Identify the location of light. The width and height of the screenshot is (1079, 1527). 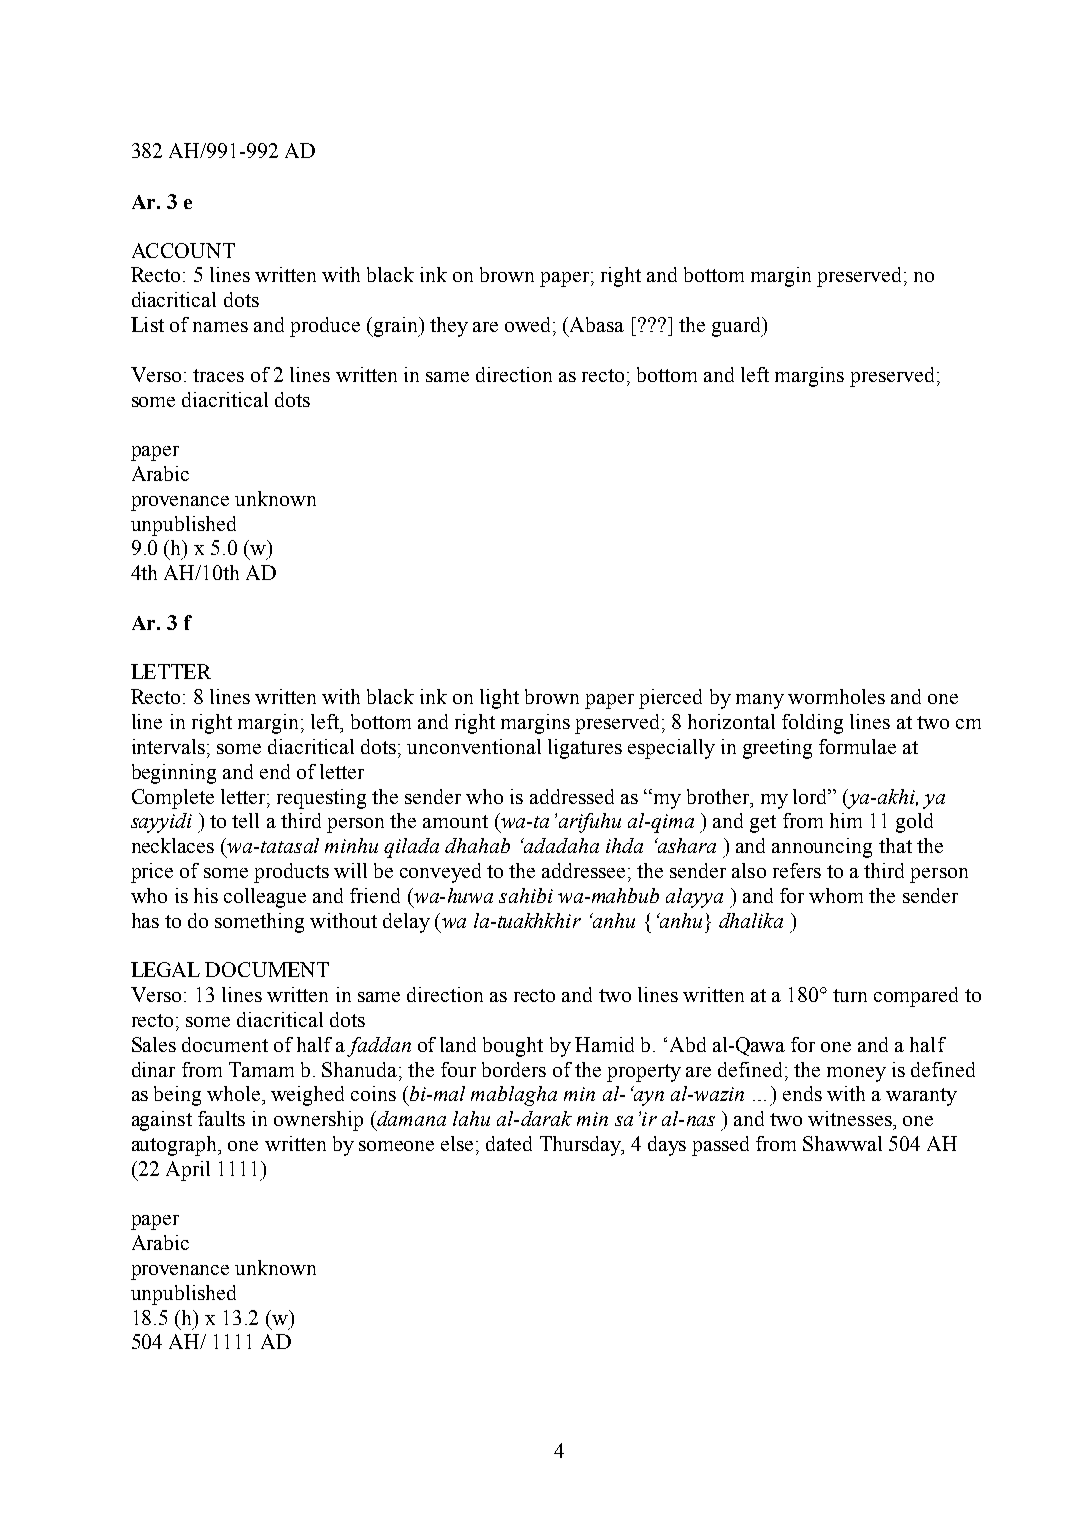
(499, 699).
